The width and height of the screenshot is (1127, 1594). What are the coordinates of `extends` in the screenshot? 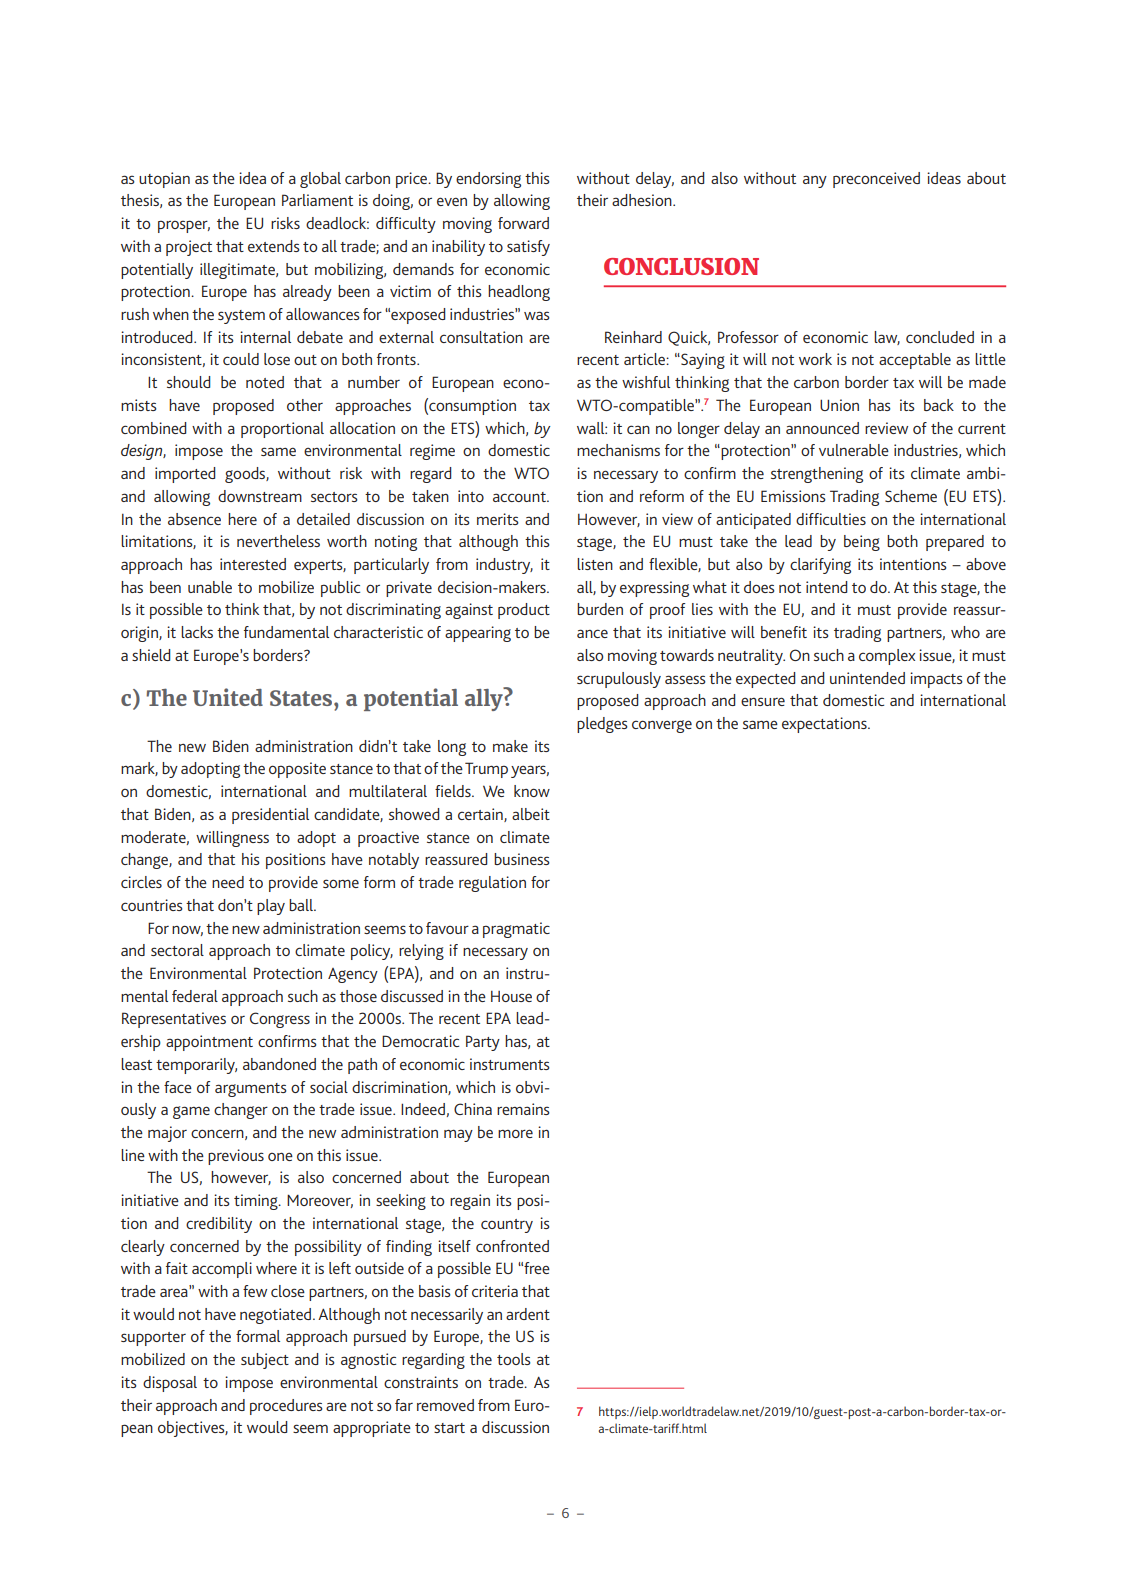 It's located at (274, 246).
